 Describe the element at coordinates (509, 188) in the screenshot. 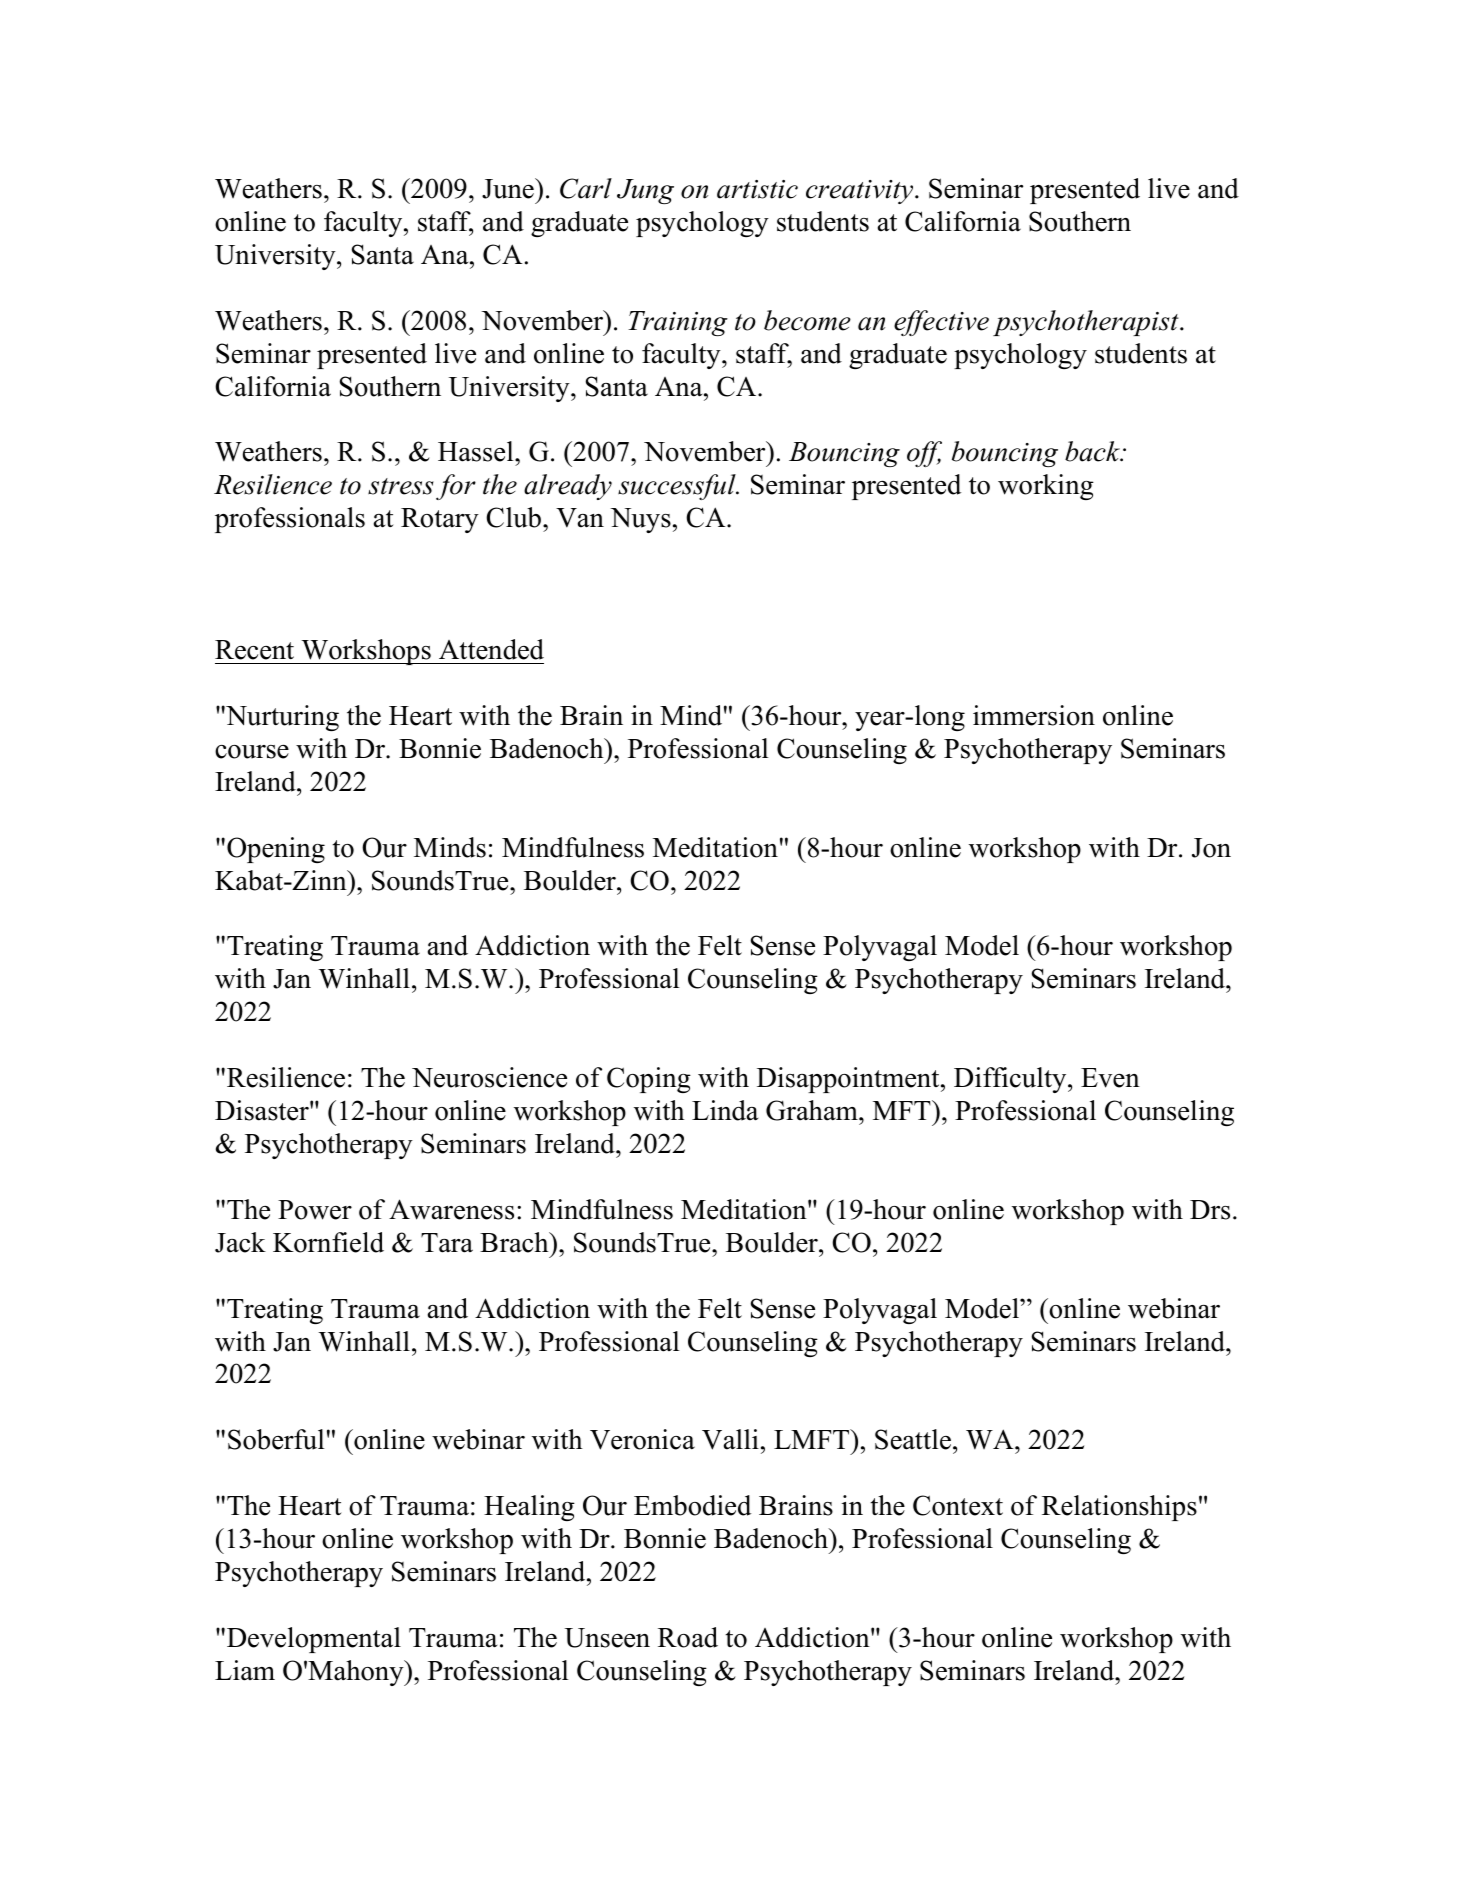

I see `June` at that location.
